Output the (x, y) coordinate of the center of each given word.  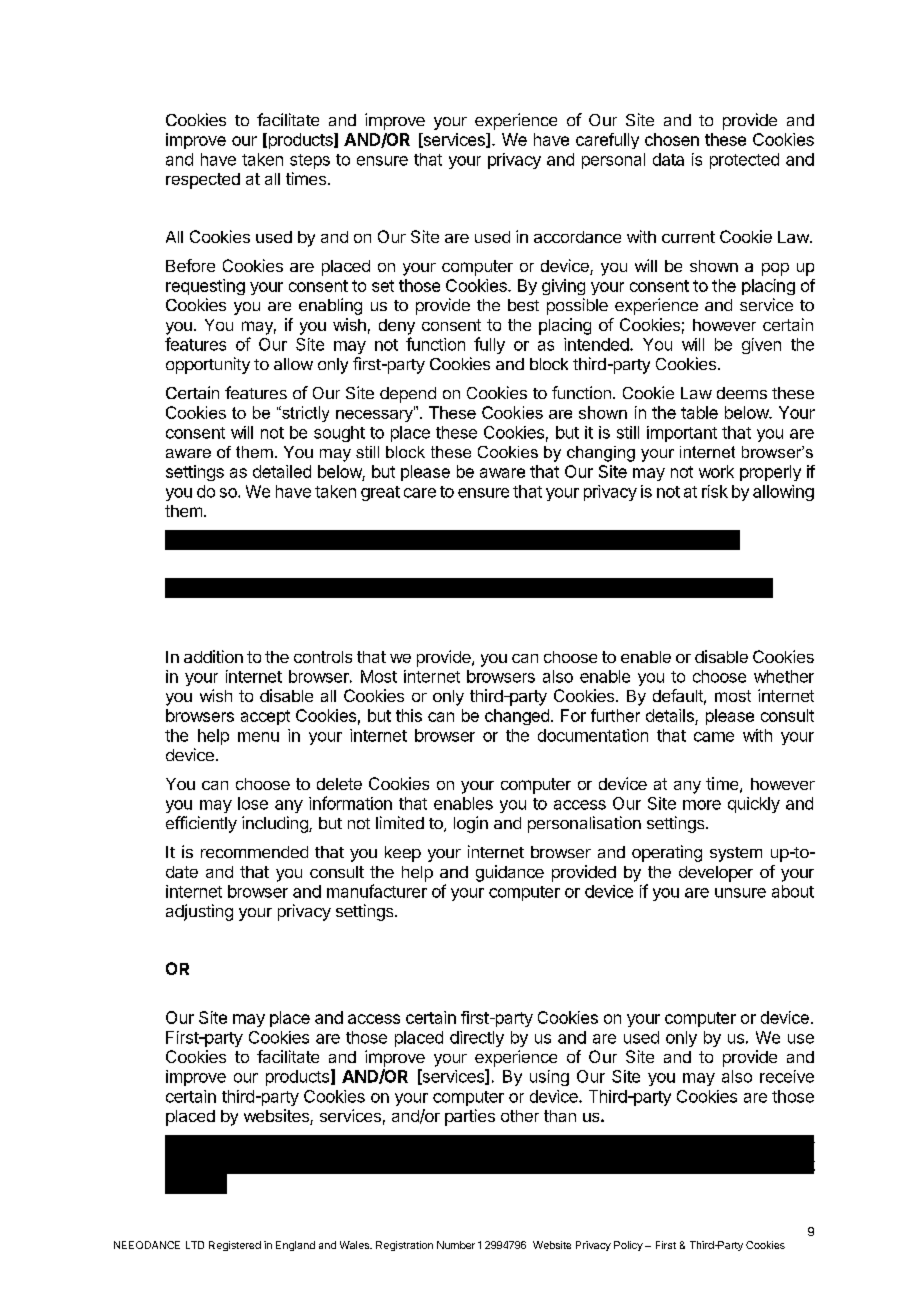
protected (744, 161)
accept (265, 717)
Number (456, 1245)
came (714, 737)
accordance (577, 237)
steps (310, 161)
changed (517, 717)
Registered (235, 1246)
